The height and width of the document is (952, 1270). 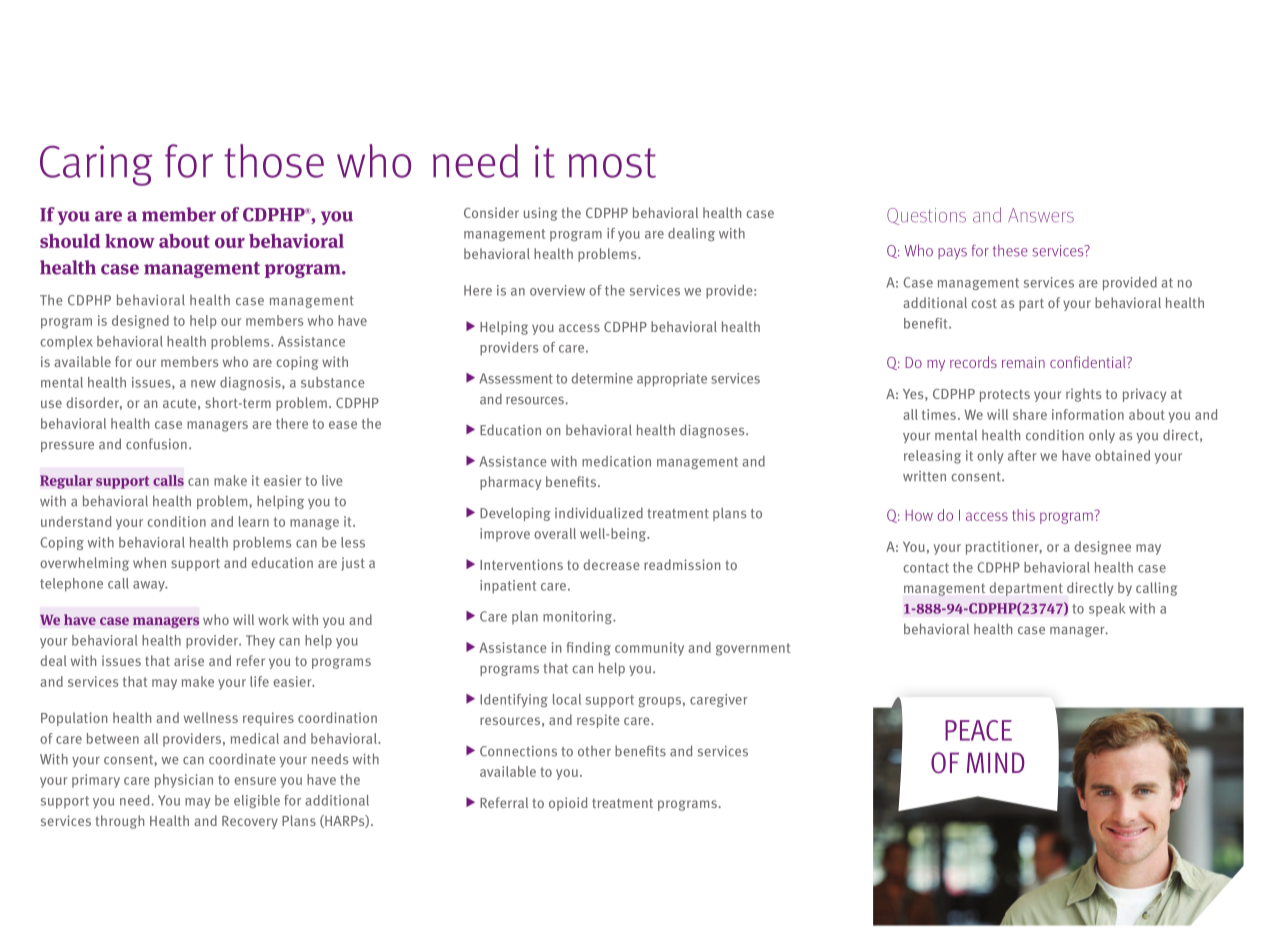 I want to click on PEACE, so click(x=978, y=730).
